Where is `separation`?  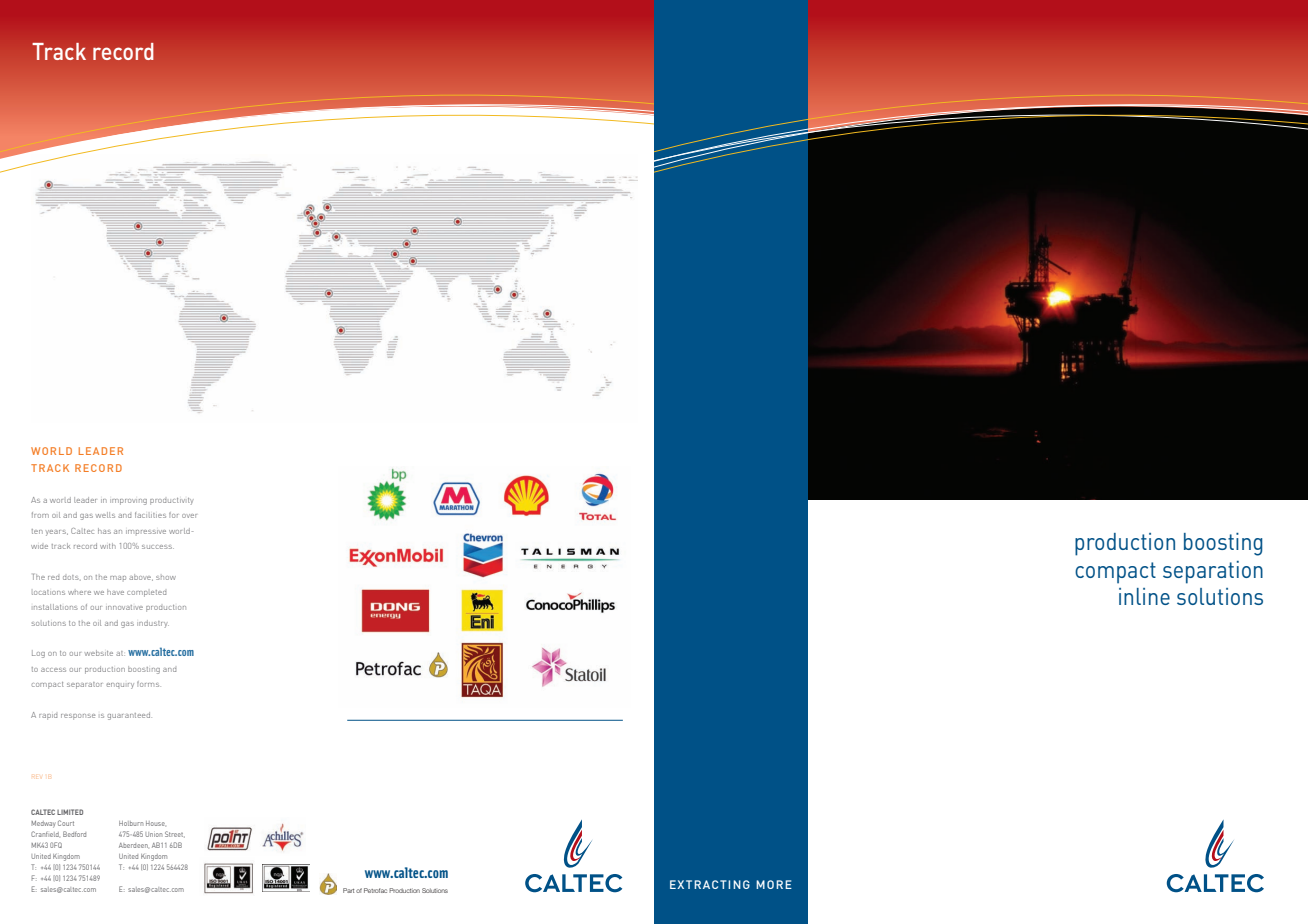
separation is located at coordinates (1213, 572).
